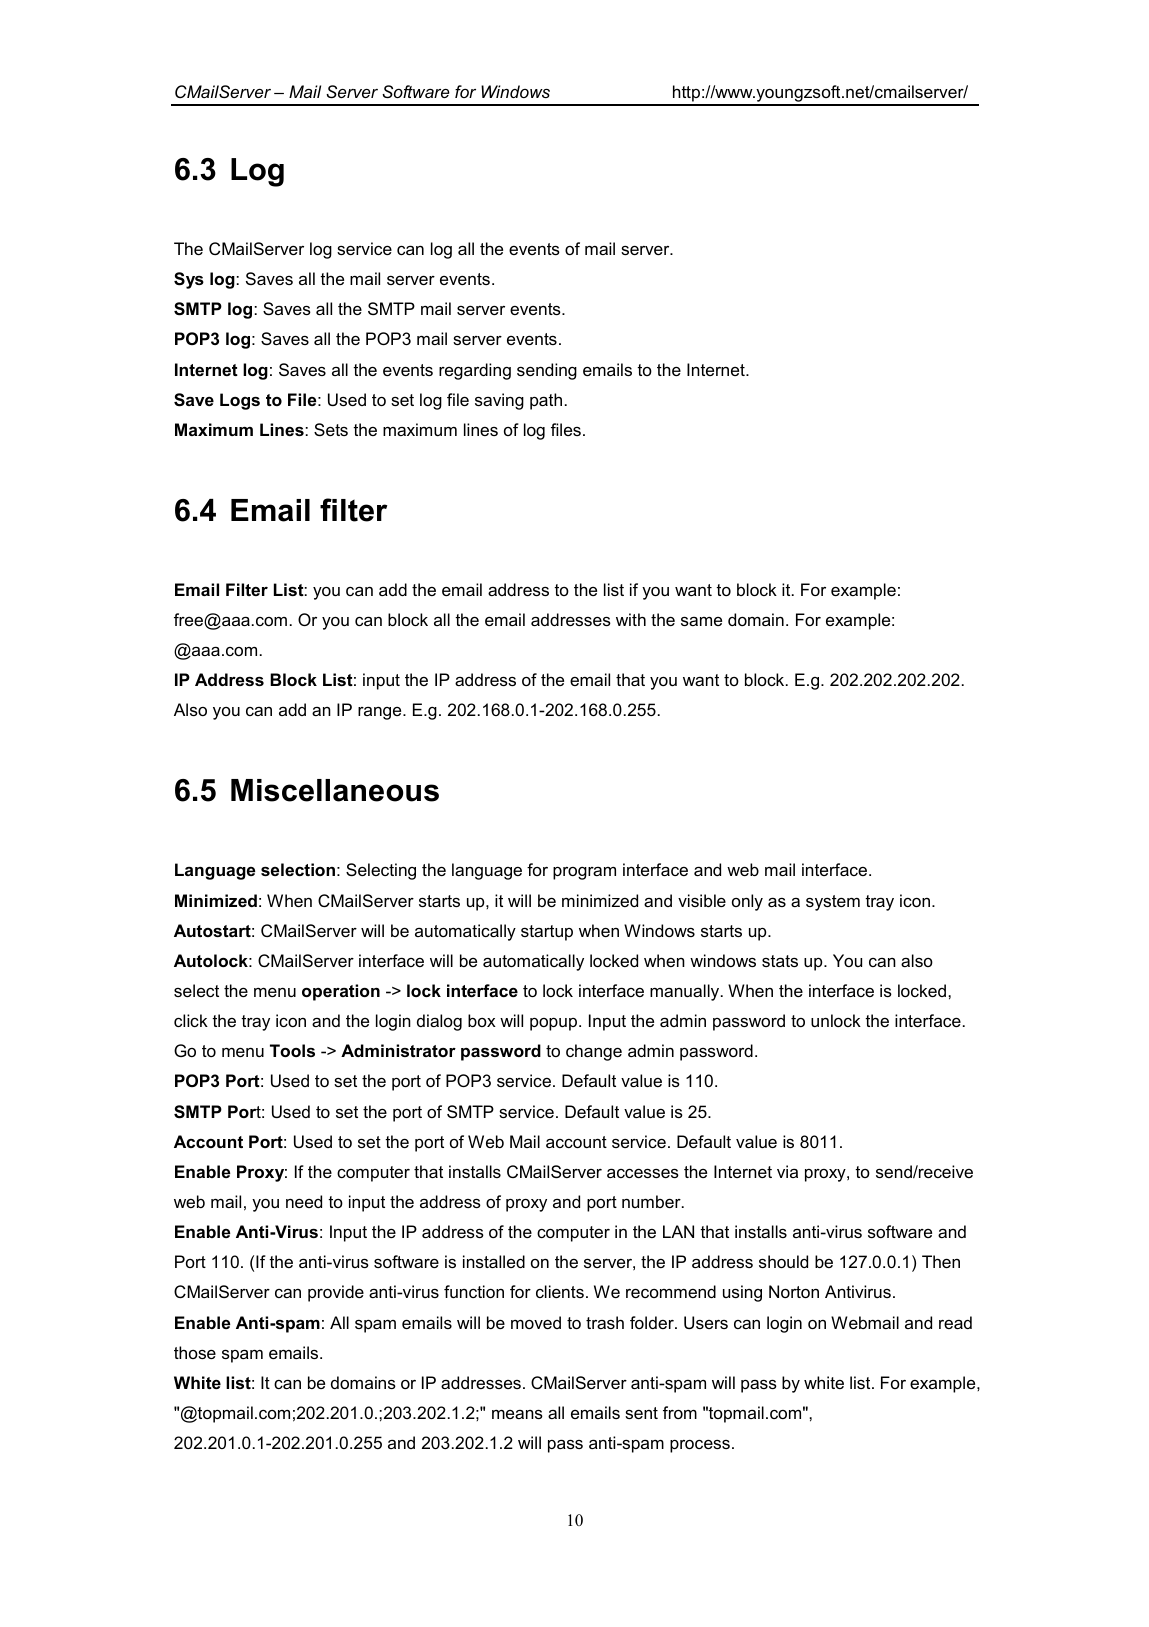 The height and width of the image is (1627, 1149). Describe the element at coordinates (240, 401) in the image. I see `Logs` at that location.
